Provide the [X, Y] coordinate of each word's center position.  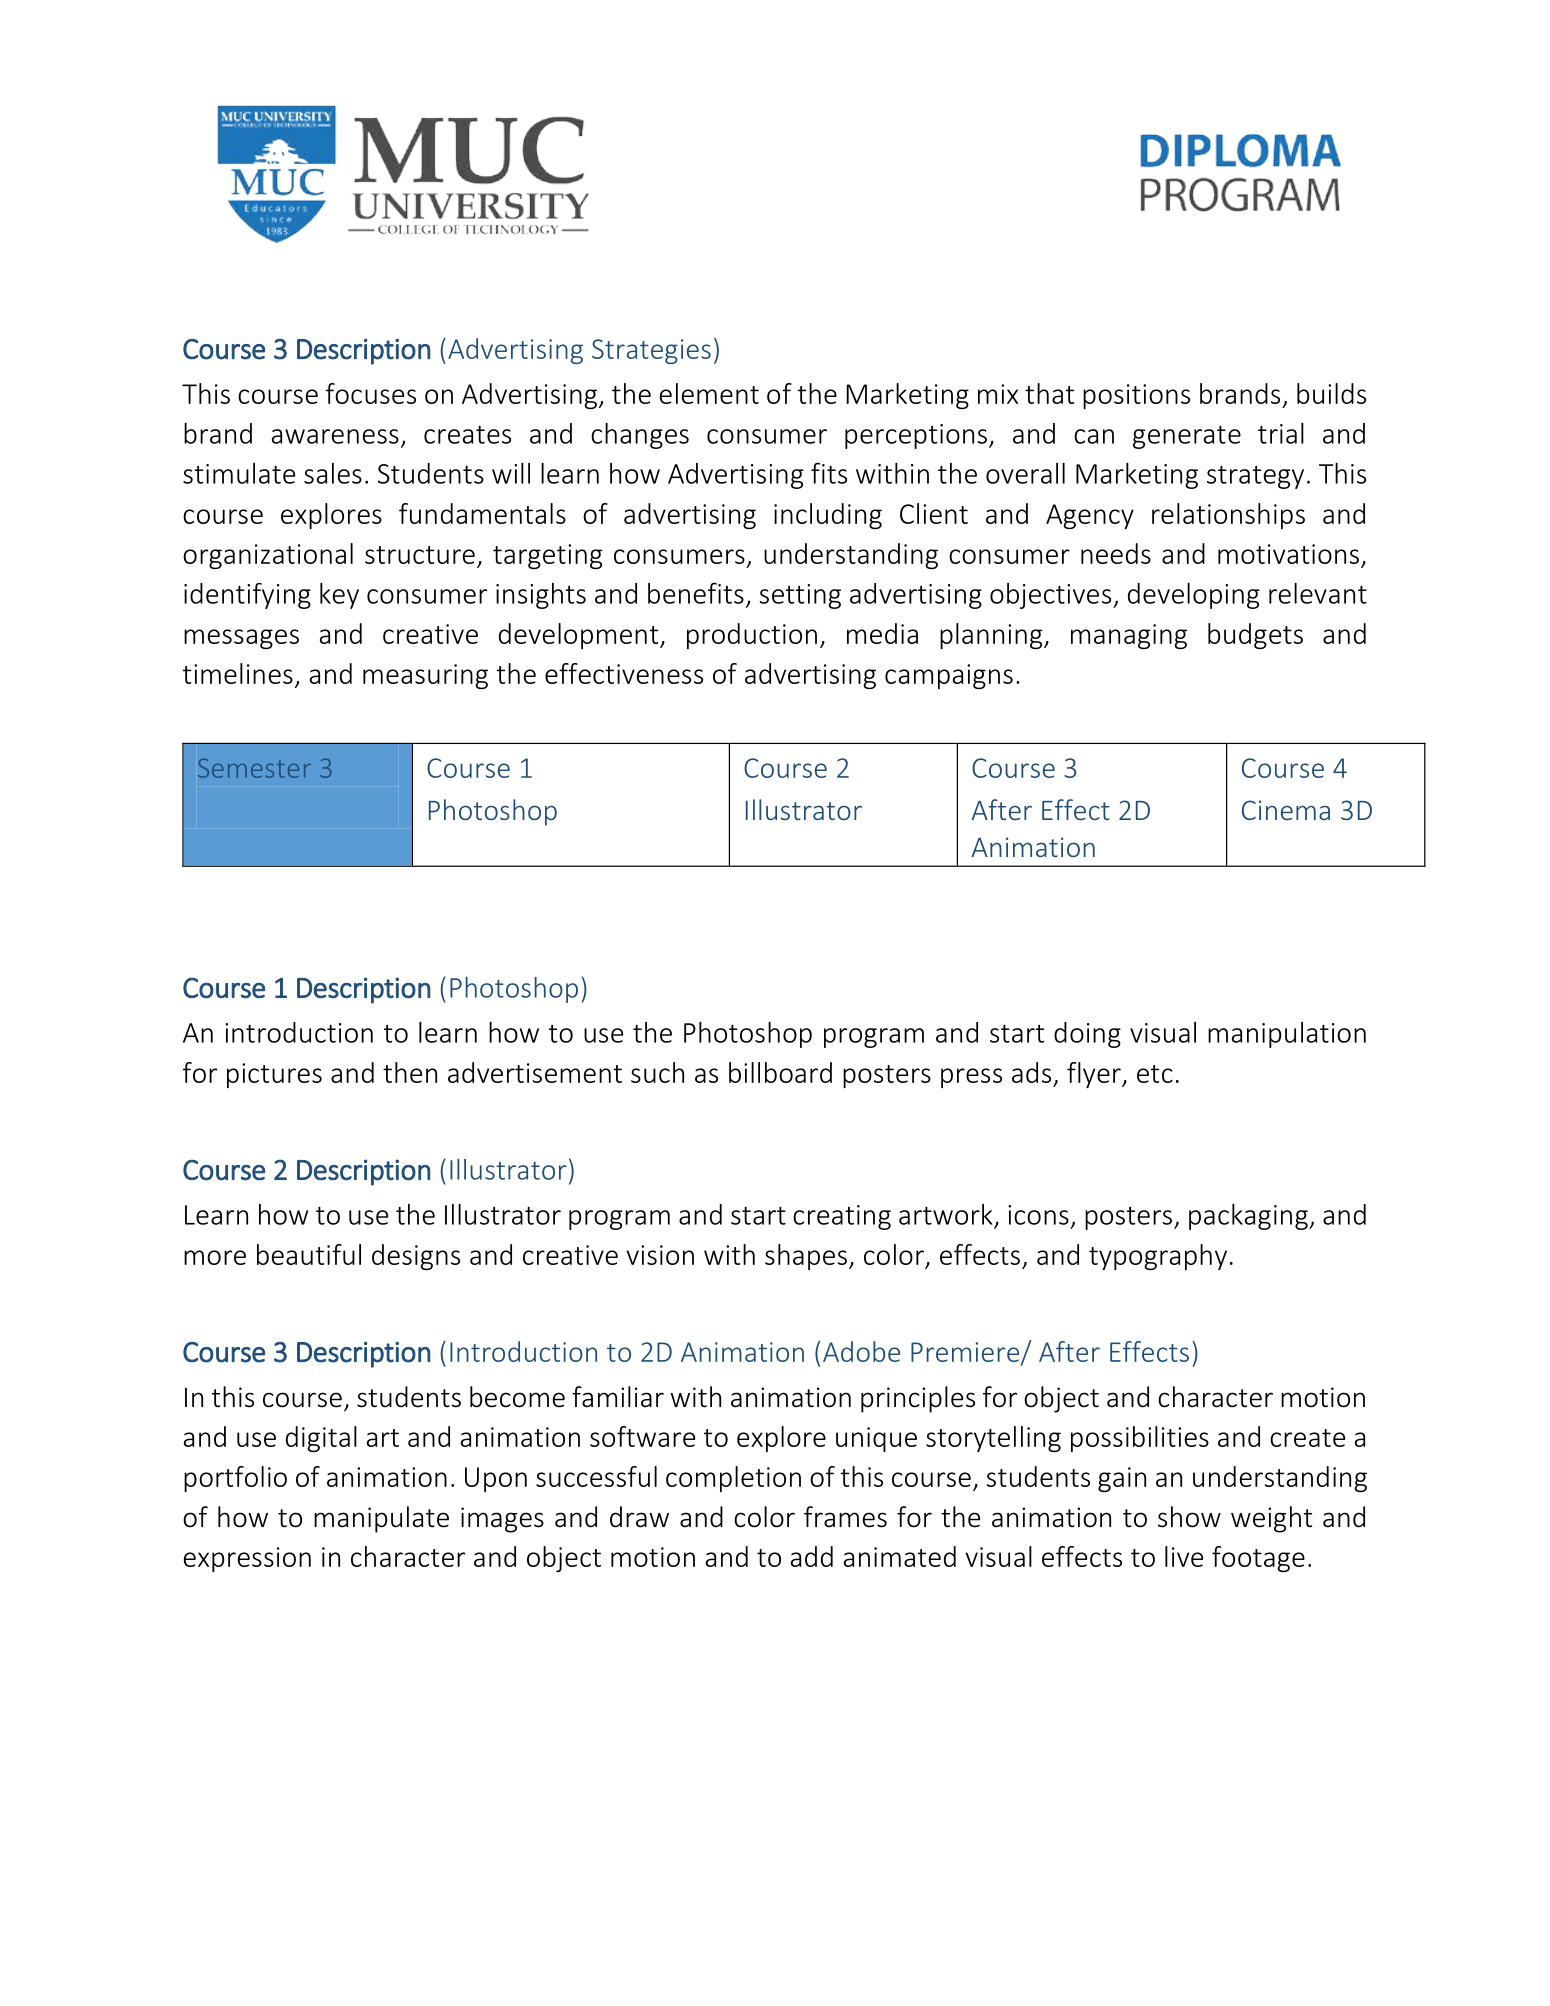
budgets [1255, 636]
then [410, 1072]
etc [1155, 1074]
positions [1136, 396]
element [709, 393]
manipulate [381, 1519]
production [752, 636]
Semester [254, 768]
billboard [780, 1072]
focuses [371, 393]
